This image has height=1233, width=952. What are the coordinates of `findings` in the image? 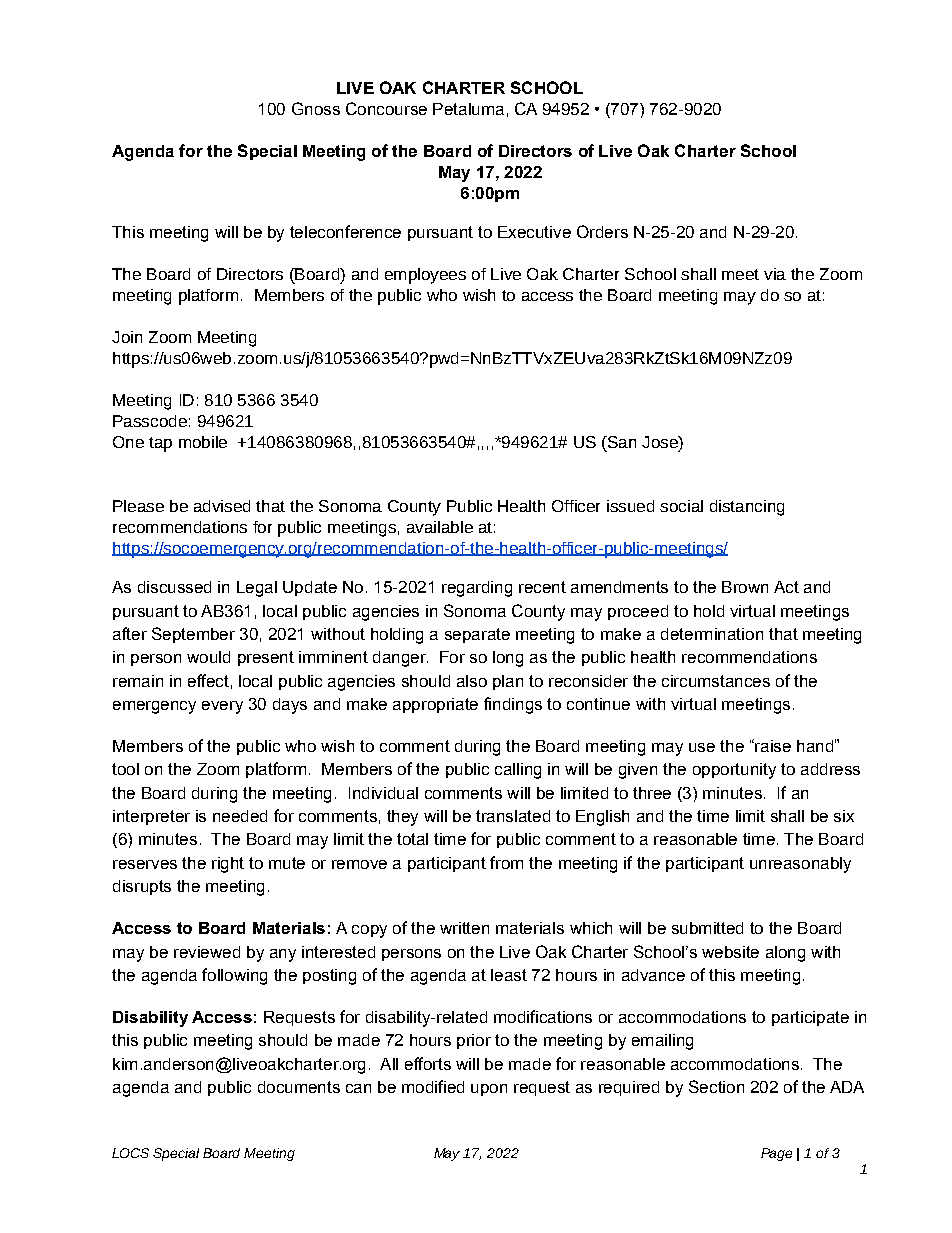 It's located at (513, 705).
